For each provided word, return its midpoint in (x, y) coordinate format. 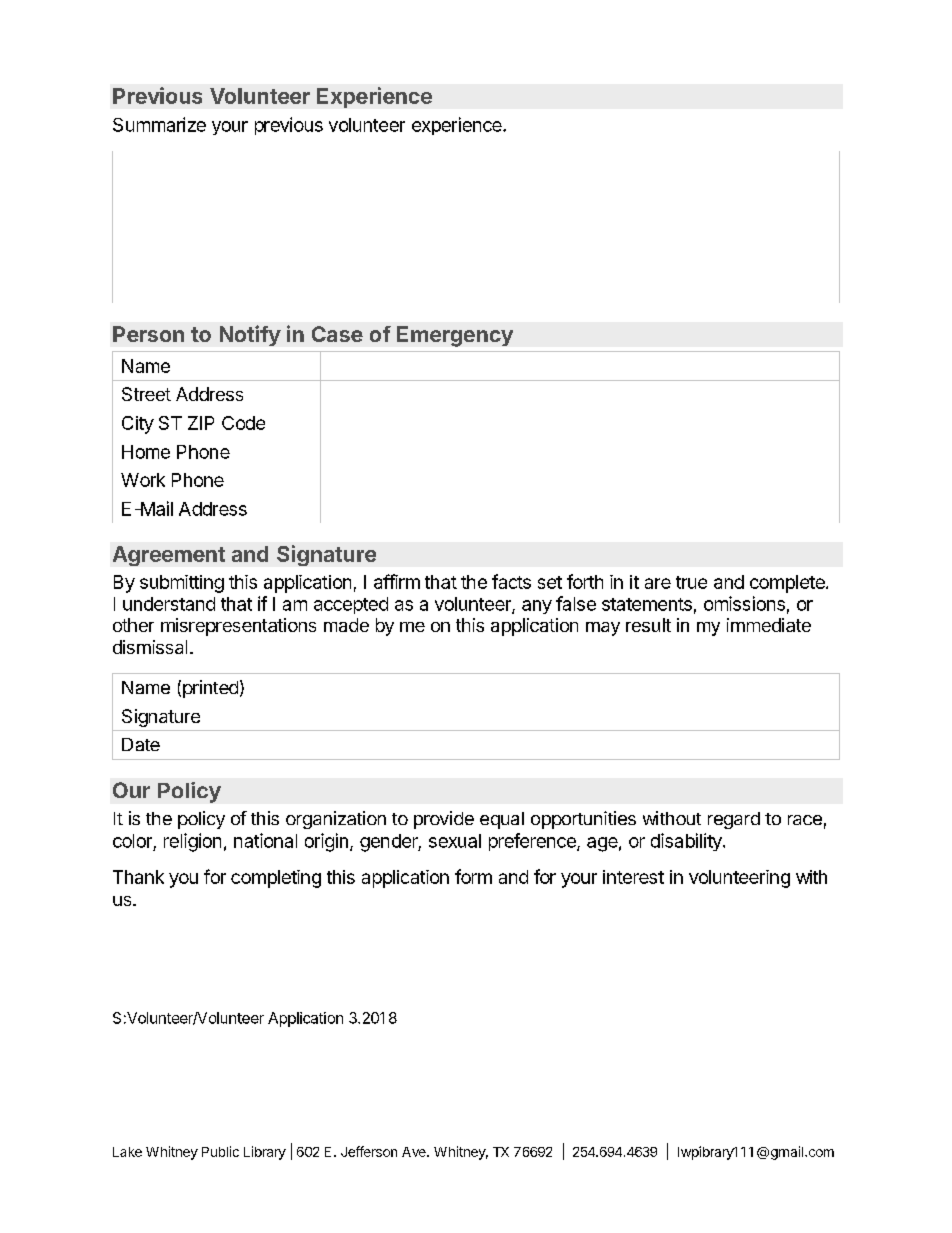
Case (337, 334)
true (691, 582)
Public (220, 1151)
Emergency (455, 336)
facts (511, 581)
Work (143, 480)
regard (734, 820)
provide (444, 820)
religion (192, 842)
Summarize (159, 124)
